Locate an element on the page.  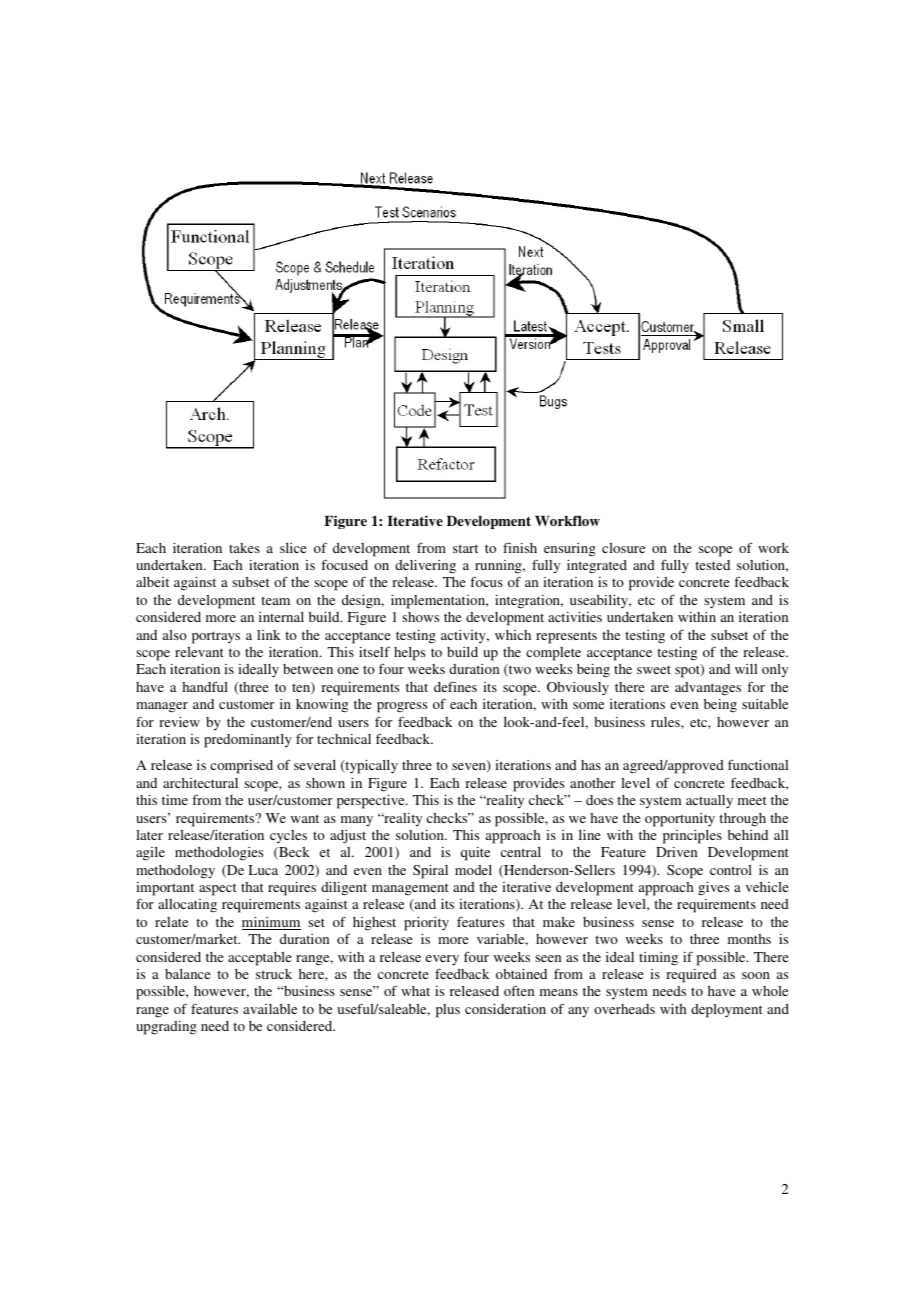
perspective is located at coordinates (372, 802).
